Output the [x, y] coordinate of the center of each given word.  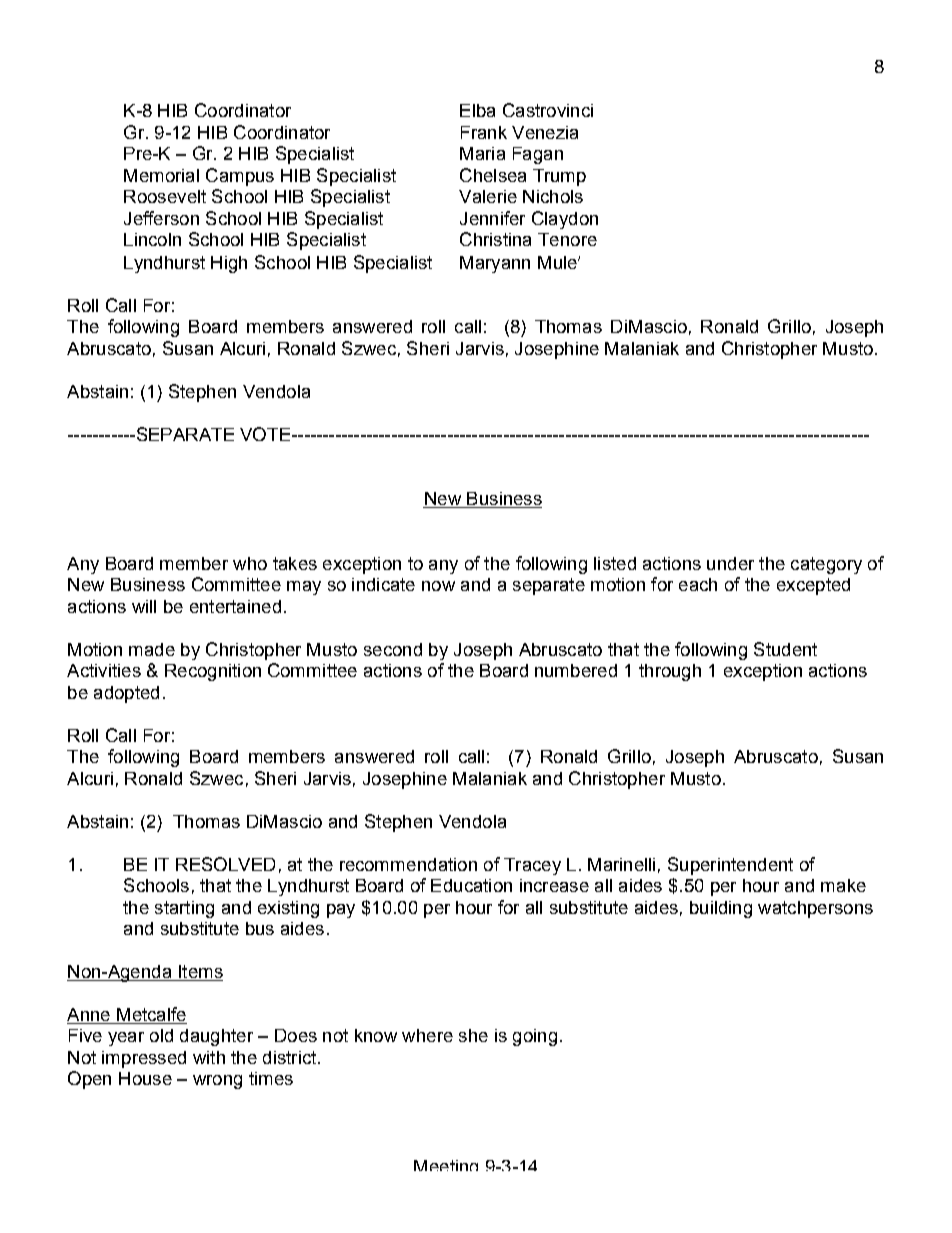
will [144, 606]
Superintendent [730, 866]
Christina [495, 239]
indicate [383, 584]
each [698, 584]
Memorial [161, 175]
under [730, 563]
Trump [559, 177]
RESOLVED [225, 864]
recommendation [408, 864]
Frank [484, 132]
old [161, 1035]
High [229, 264]
